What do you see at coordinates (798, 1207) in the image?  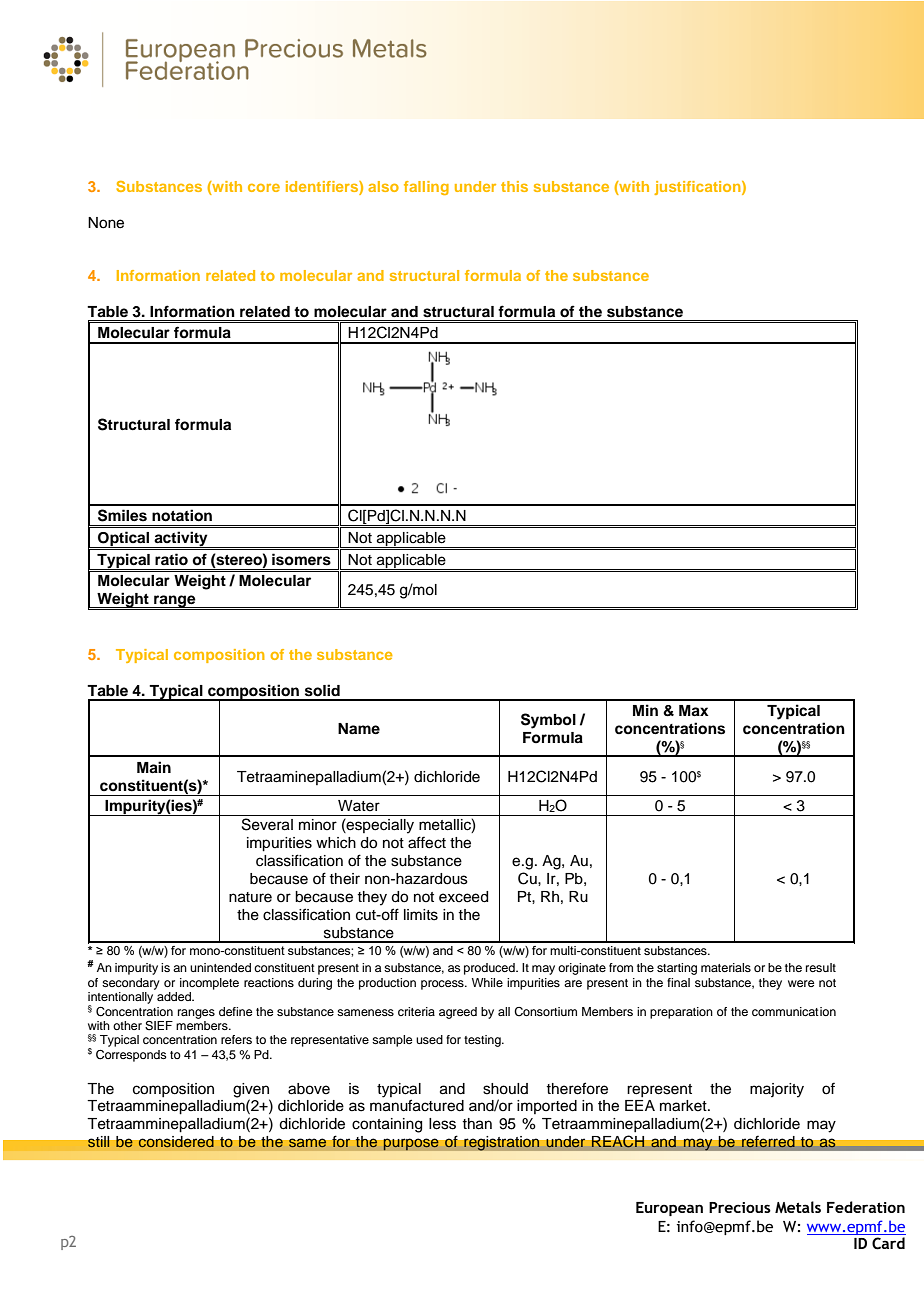 I see `Metals` at bounding box center [798, 1207].
